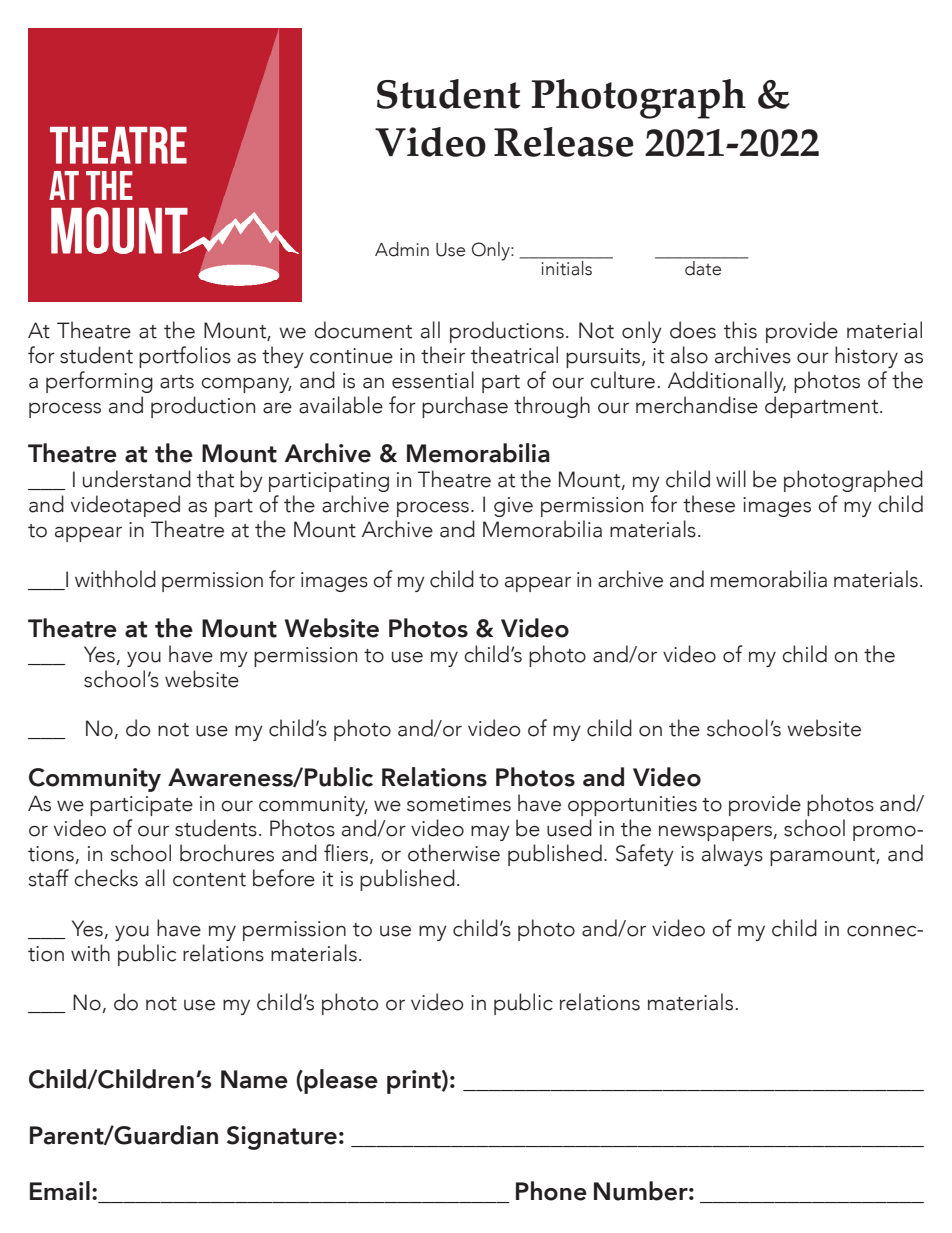 Image resolution: width=952 pixels, height=1233 pixels. Describe the element at coordinates (703, 268) in the document. I see `date` at that location.
